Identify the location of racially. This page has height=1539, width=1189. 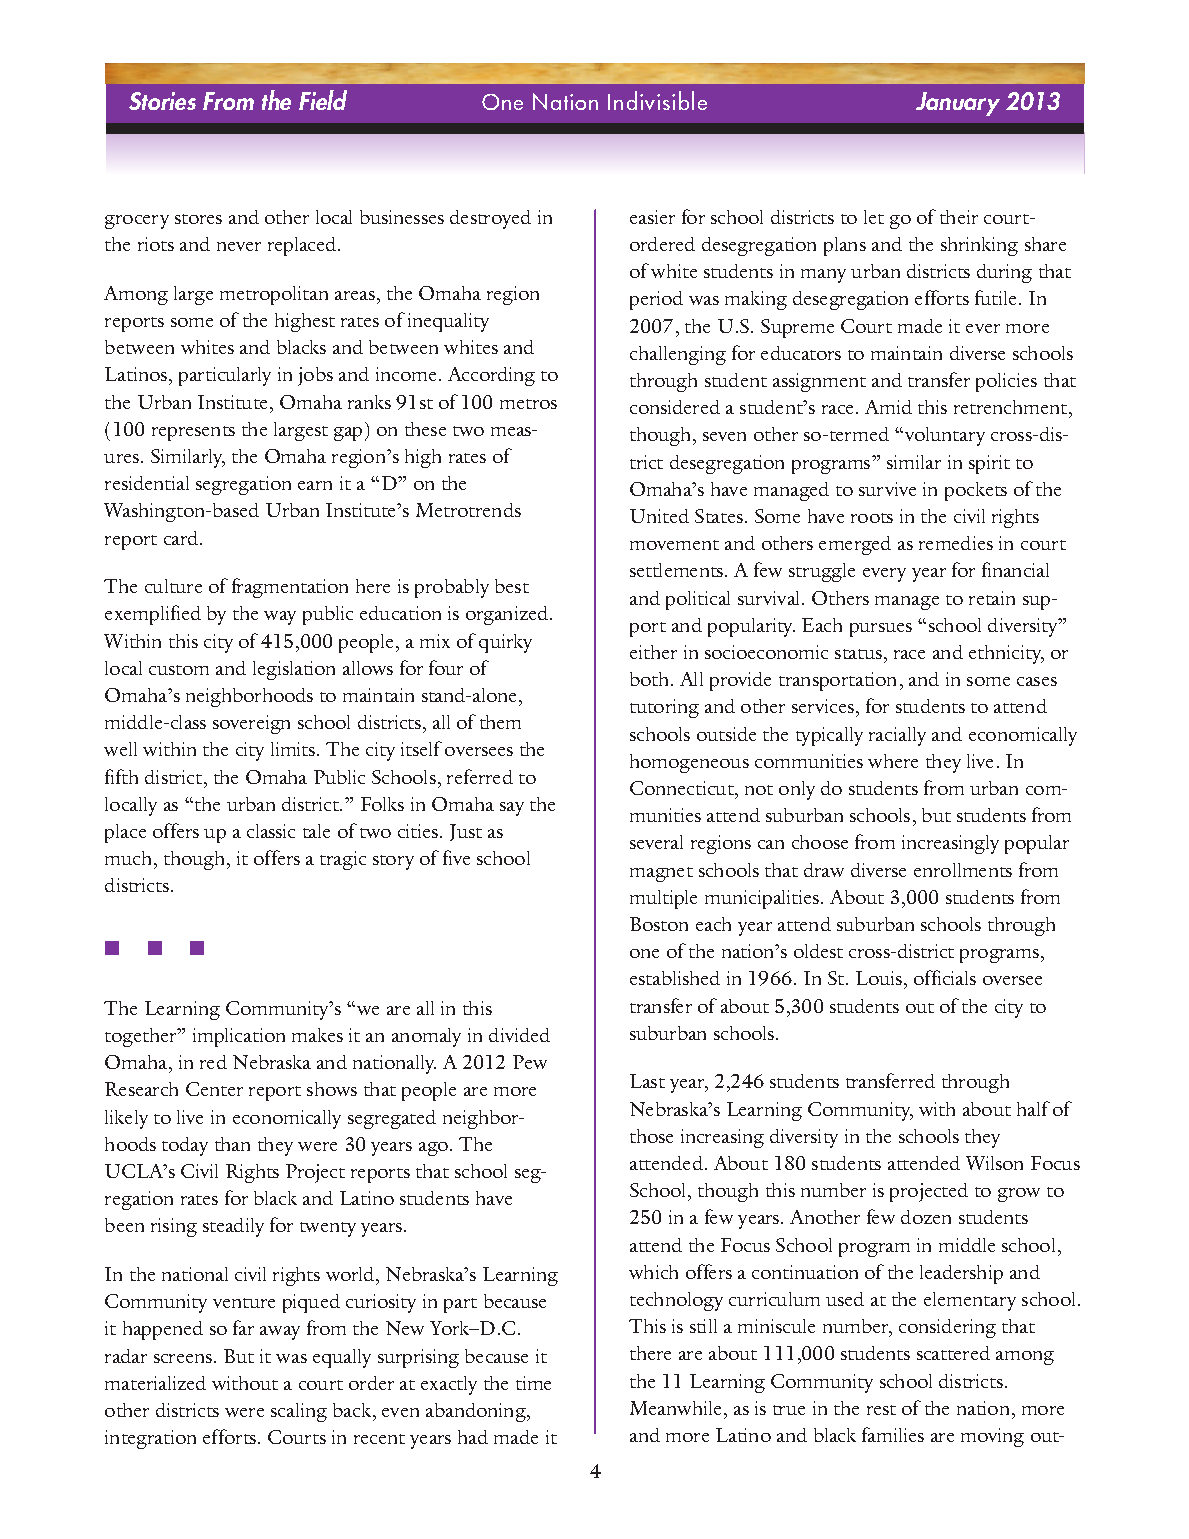
(897, 736).
